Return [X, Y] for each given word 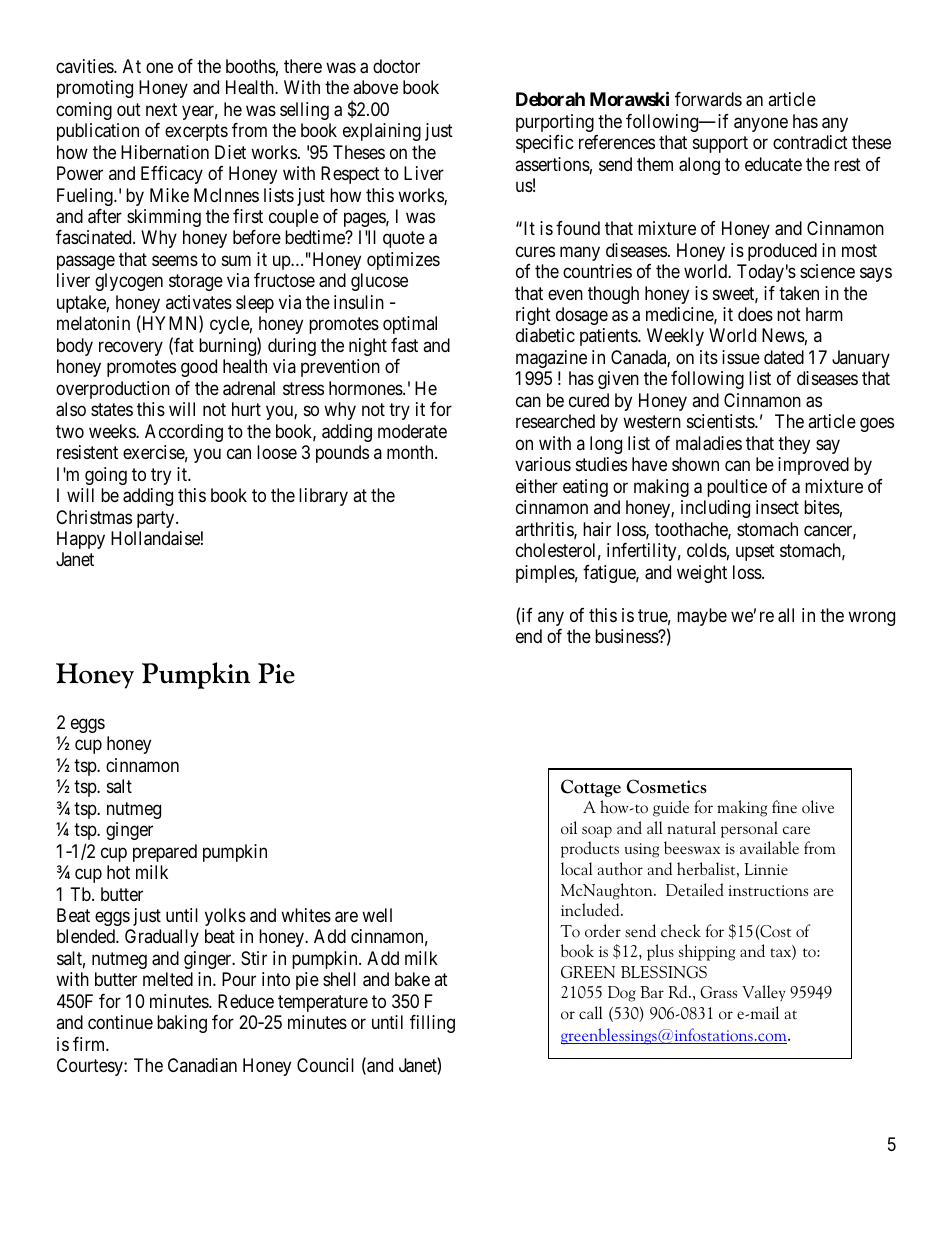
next [161, 109]
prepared [165, 853]
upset [755, 552]
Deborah [550, 99]
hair [597, 529]
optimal [410, 325]
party [157, 519]
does [755, 314]
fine [784, 806]
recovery [131, 348]
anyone [761, 124]
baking [182, 1024]
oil [569, 828]
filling [432, 1024]
